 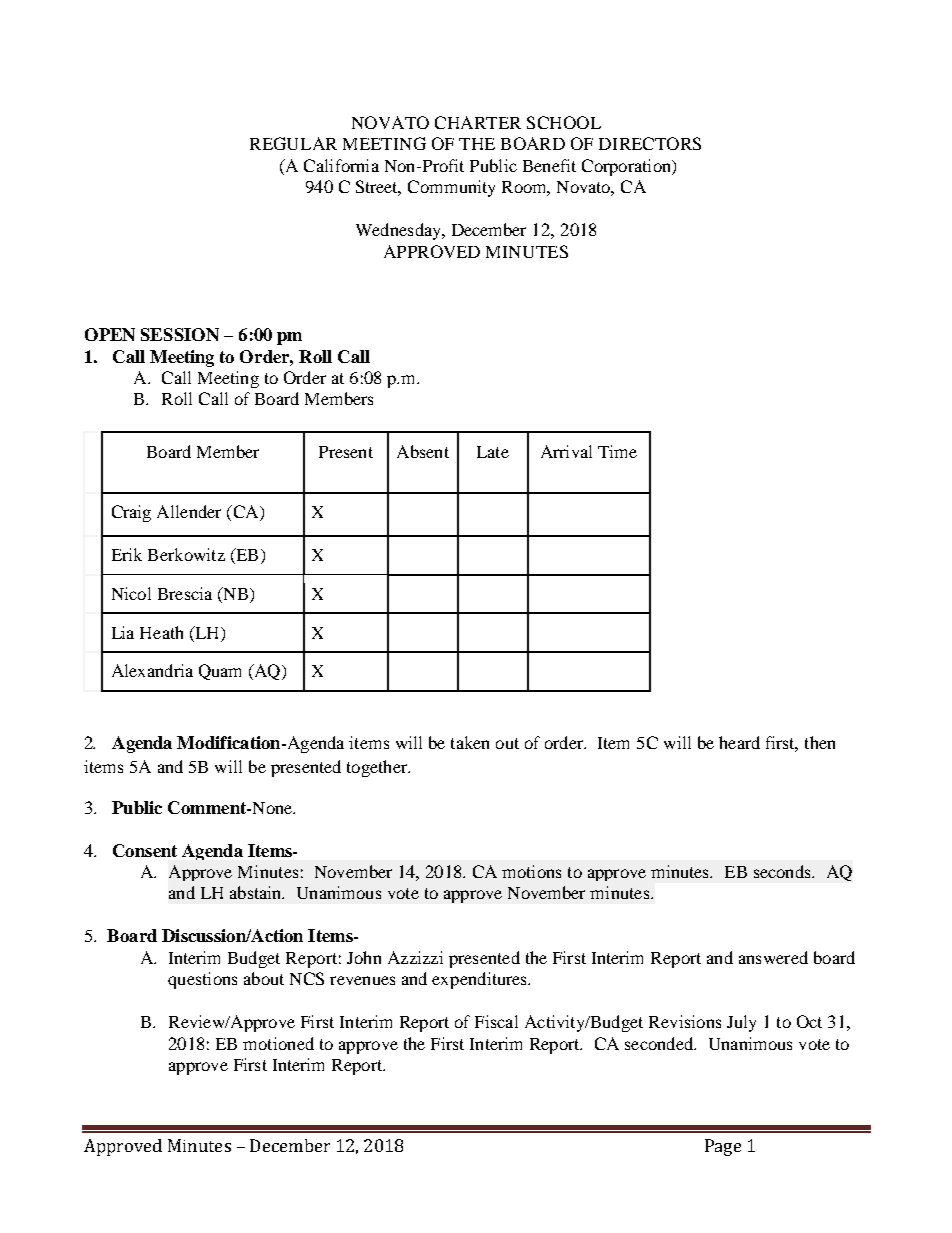 What do you see at coordinates (293, 143) in the screenshot?
I see `REGULAR` at bounding box center [293, 143].
